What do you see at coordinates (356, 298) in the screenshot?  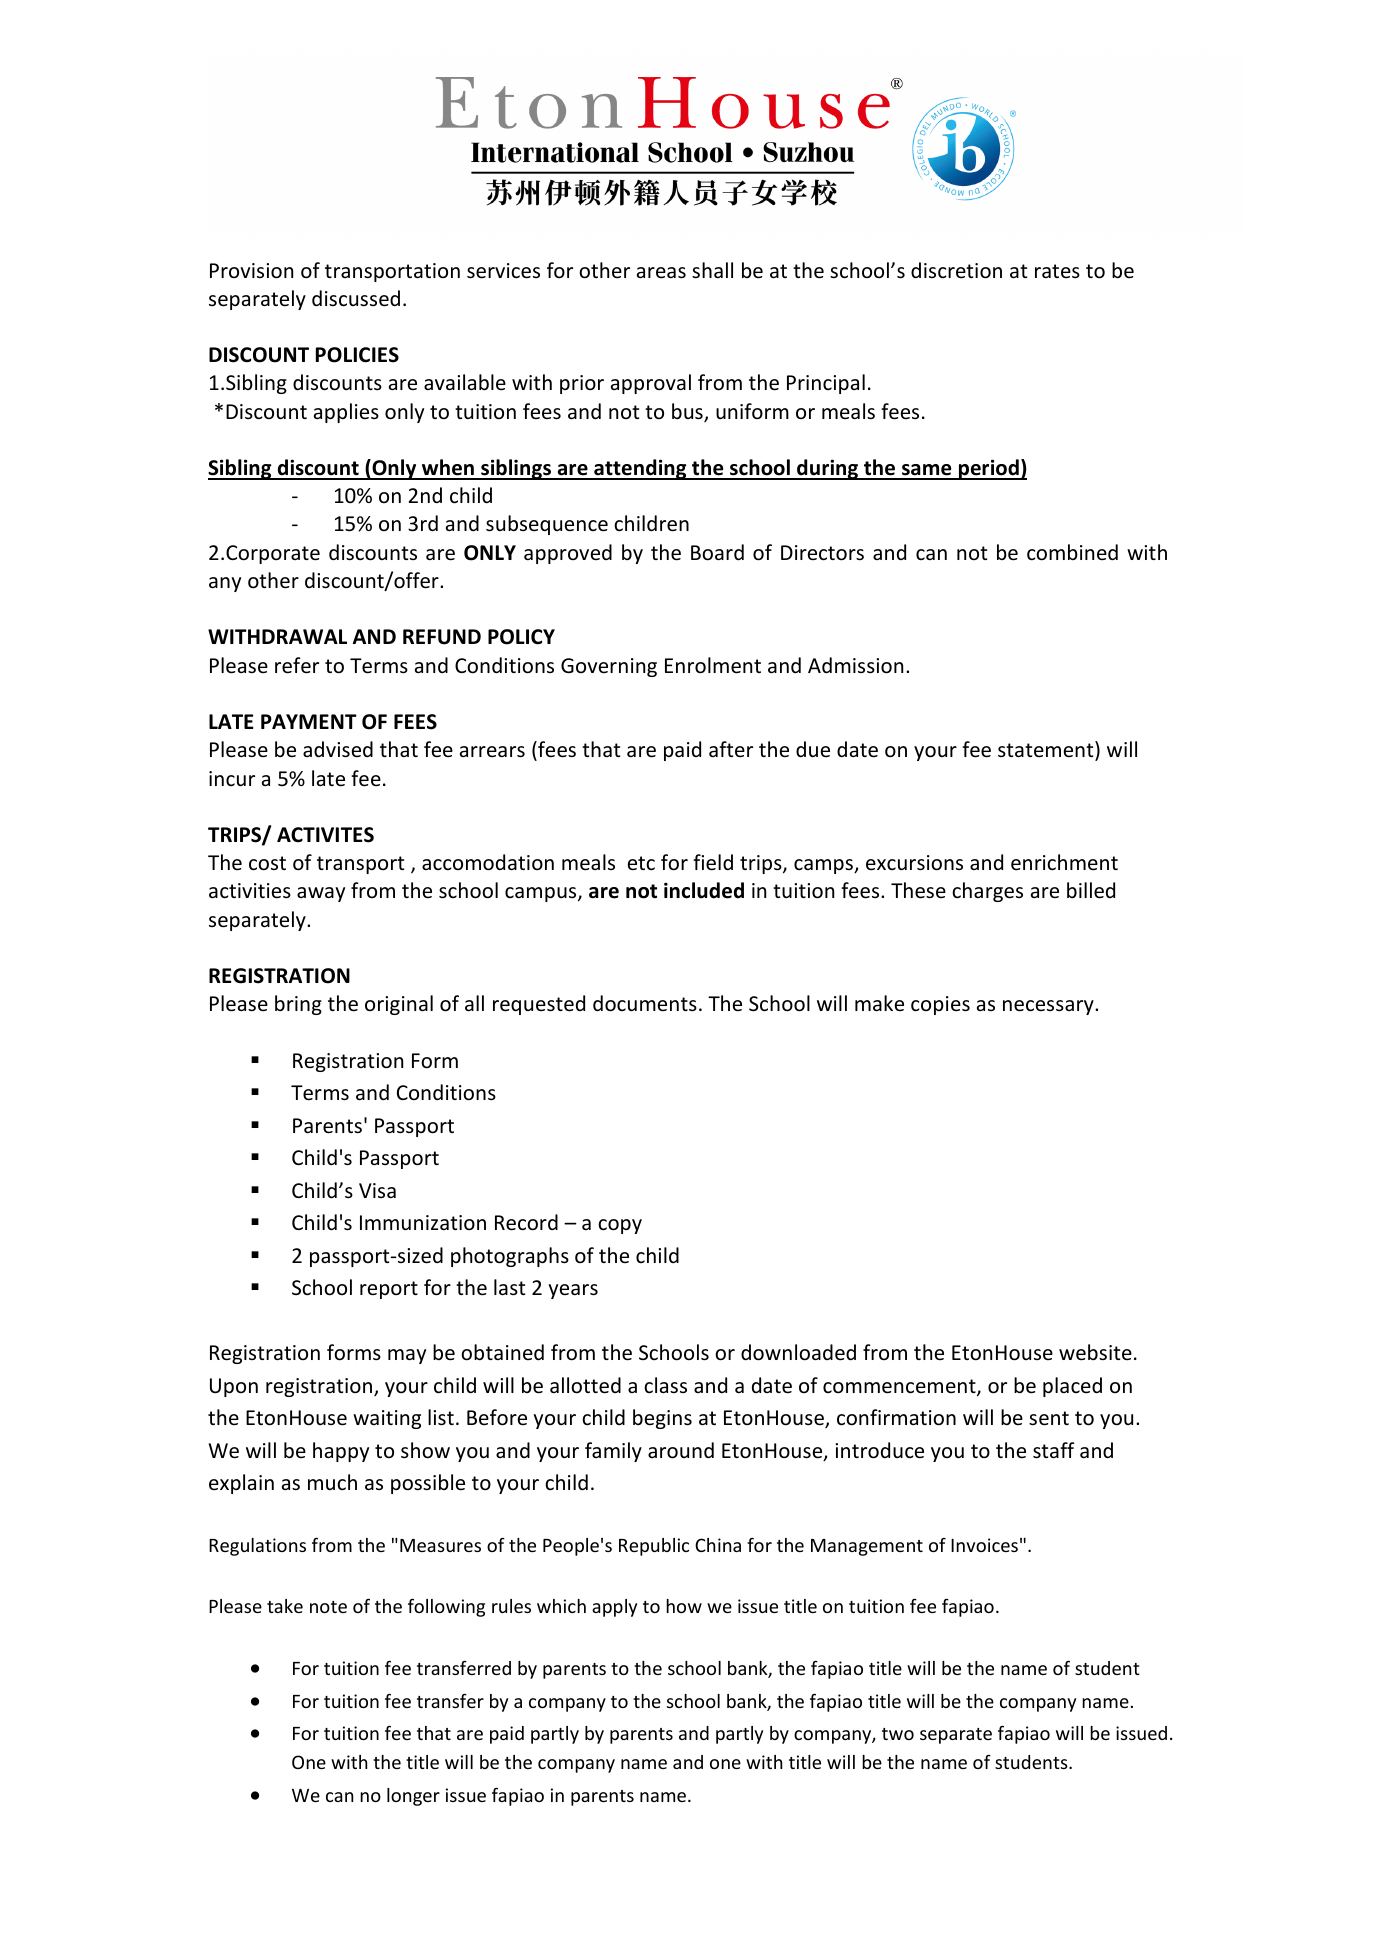 I see `discussed` at bounding box center [356, 298].
